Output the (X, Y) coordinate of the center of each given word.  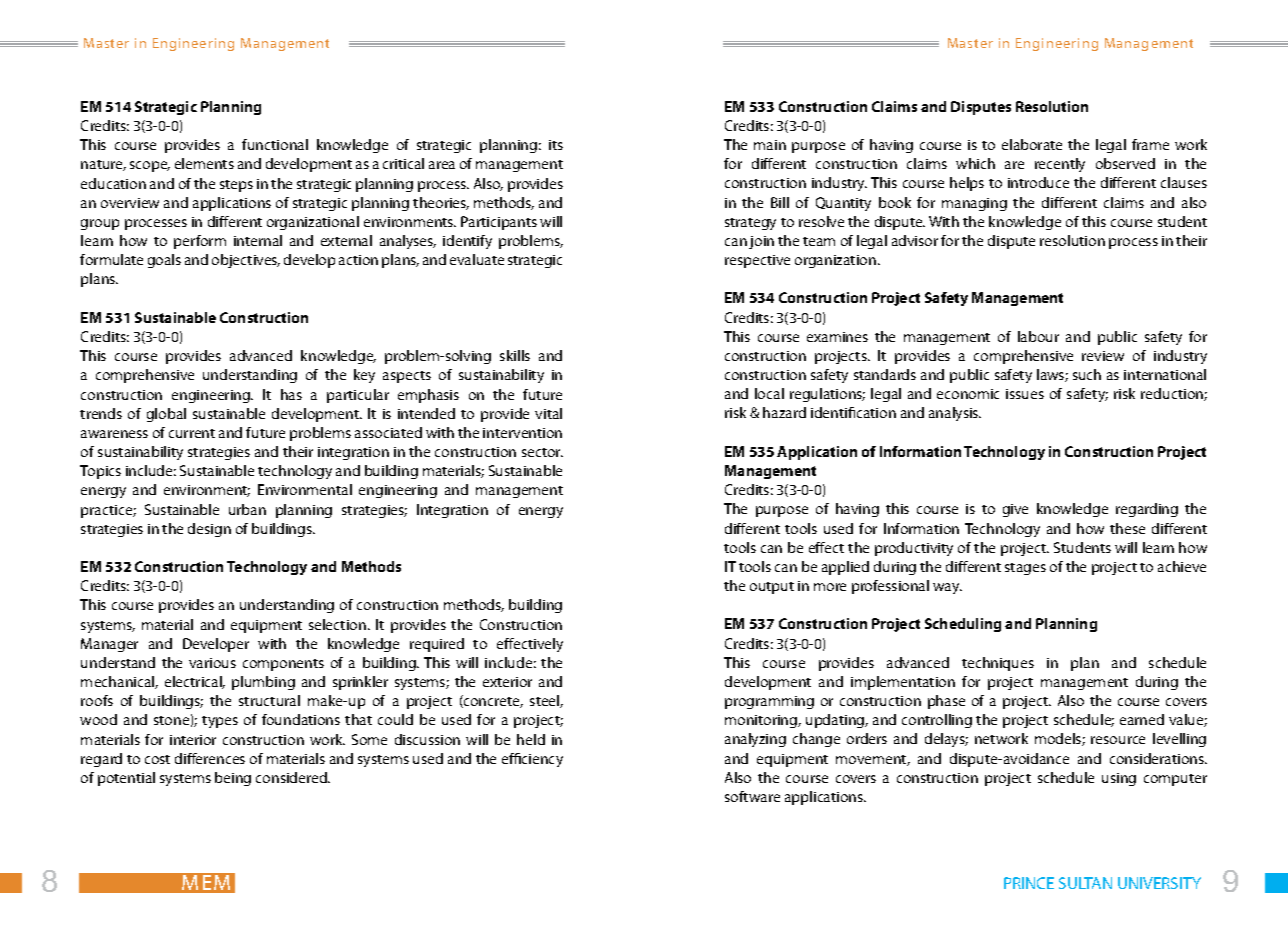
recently (1060, 165)
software (752, 796)
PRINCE (1029, 883)
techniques (998, 664)
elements (204, 163)
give (1015, 510)
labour (1038, 336)
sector (542, 452)
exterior (507, 682)
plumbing (263, 683)
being (233, 779)
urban (247, 509)
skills (515, 355)
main (770, 145)
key (364, 376)
